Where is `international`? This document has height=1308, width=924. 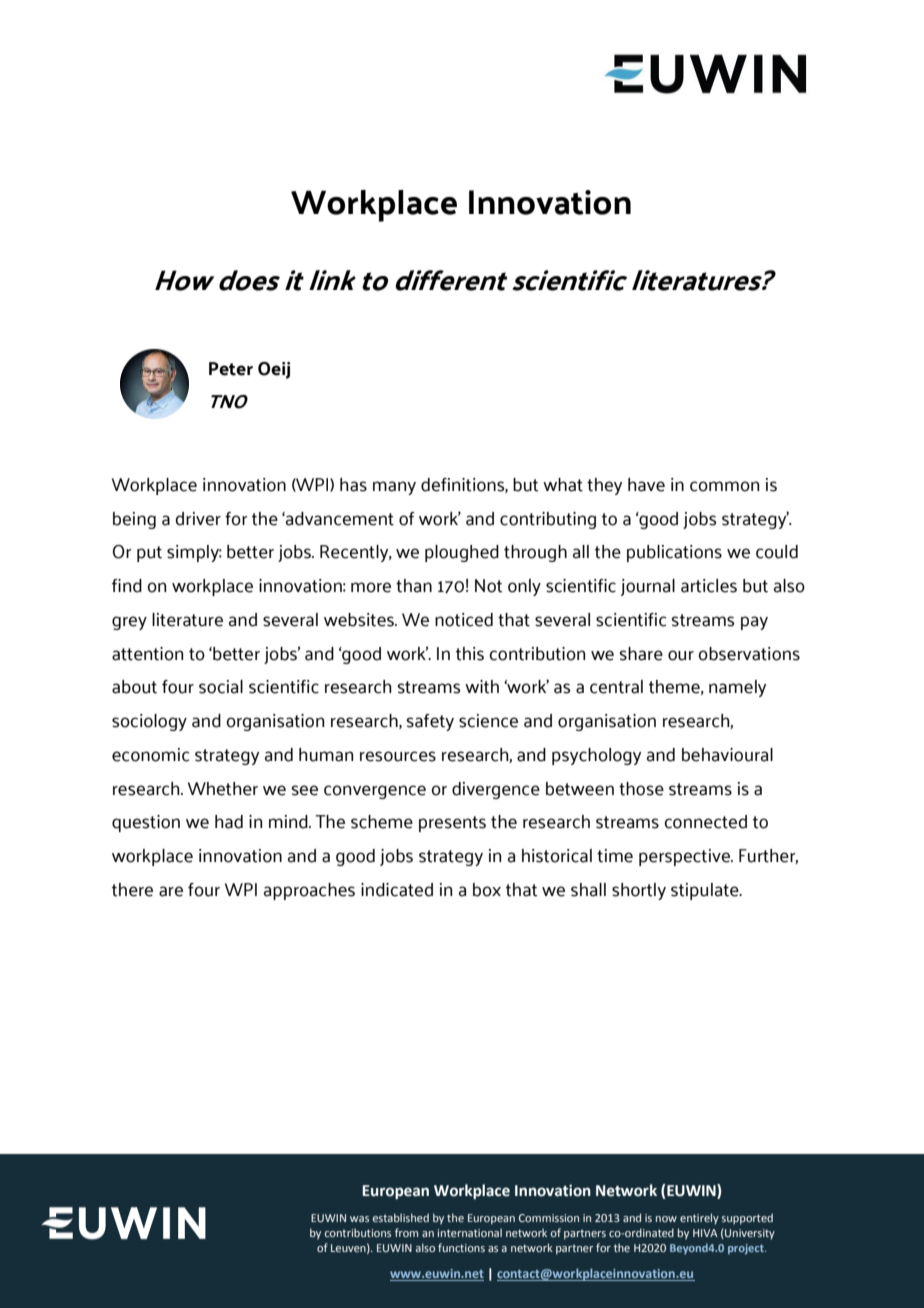
international is located at coordinates (469, 1232).
